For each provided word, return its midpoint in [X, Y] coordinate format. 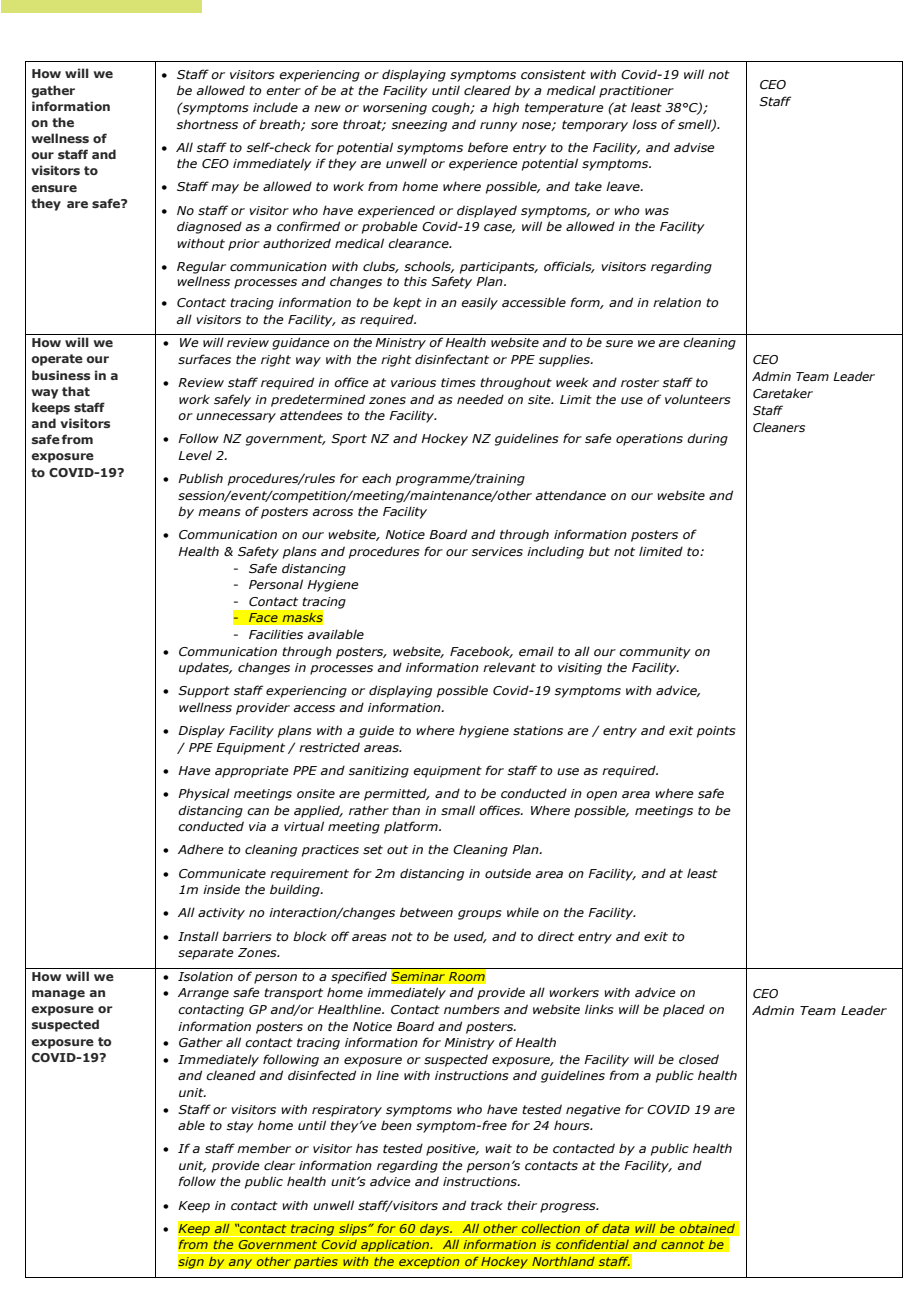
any [240, 1264]
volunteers [698, 399]
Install [198, 936]
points [716, 732]
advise [694, 147]
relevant [509, 667]
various [413, 382]
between [426, 912]
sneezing [419, 126]
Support [204, 692]
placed [684, 1010]
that [76, 391]
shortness [207, 124]
